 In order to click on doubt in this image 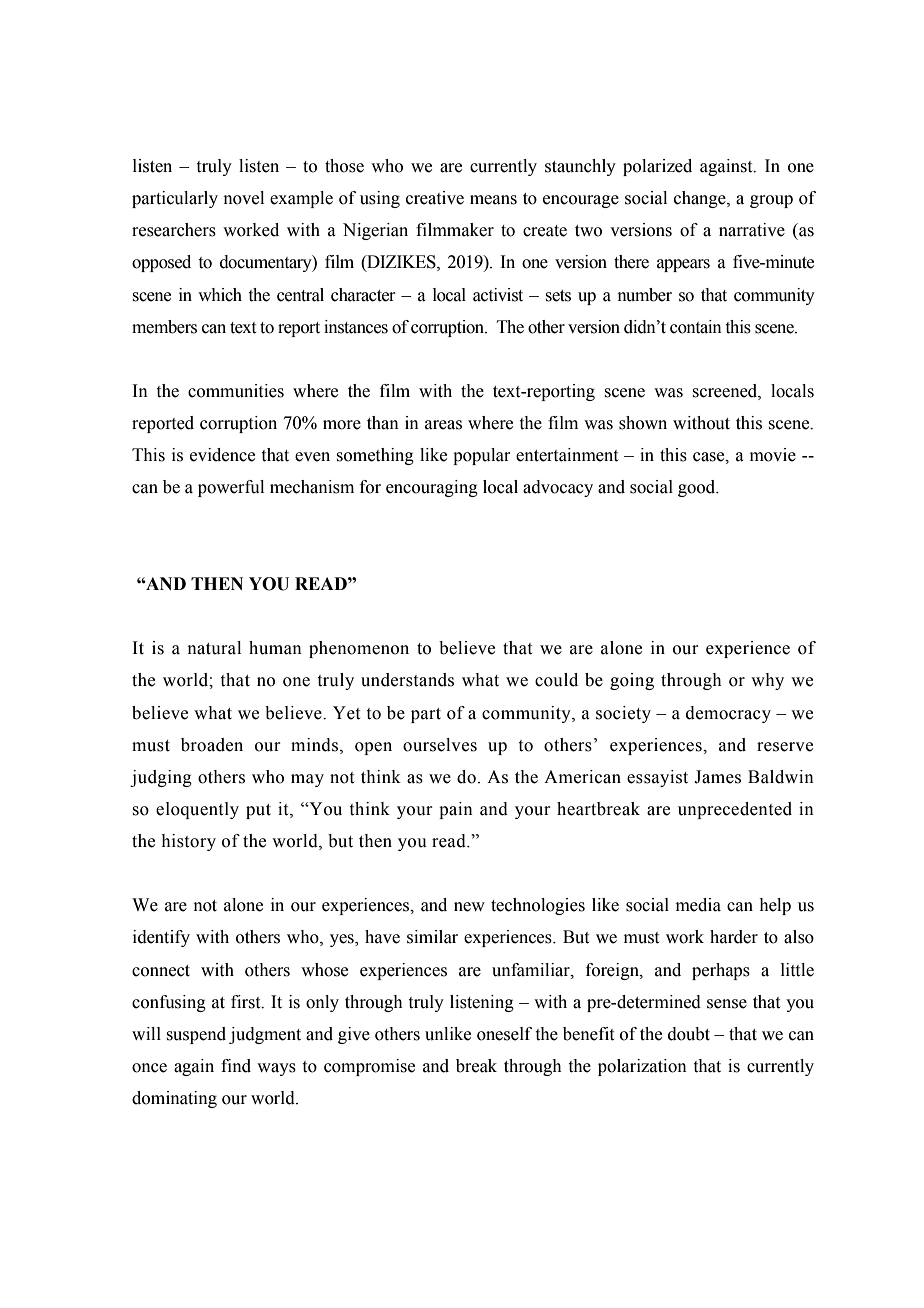, I will do `click(689, 1034)`.
